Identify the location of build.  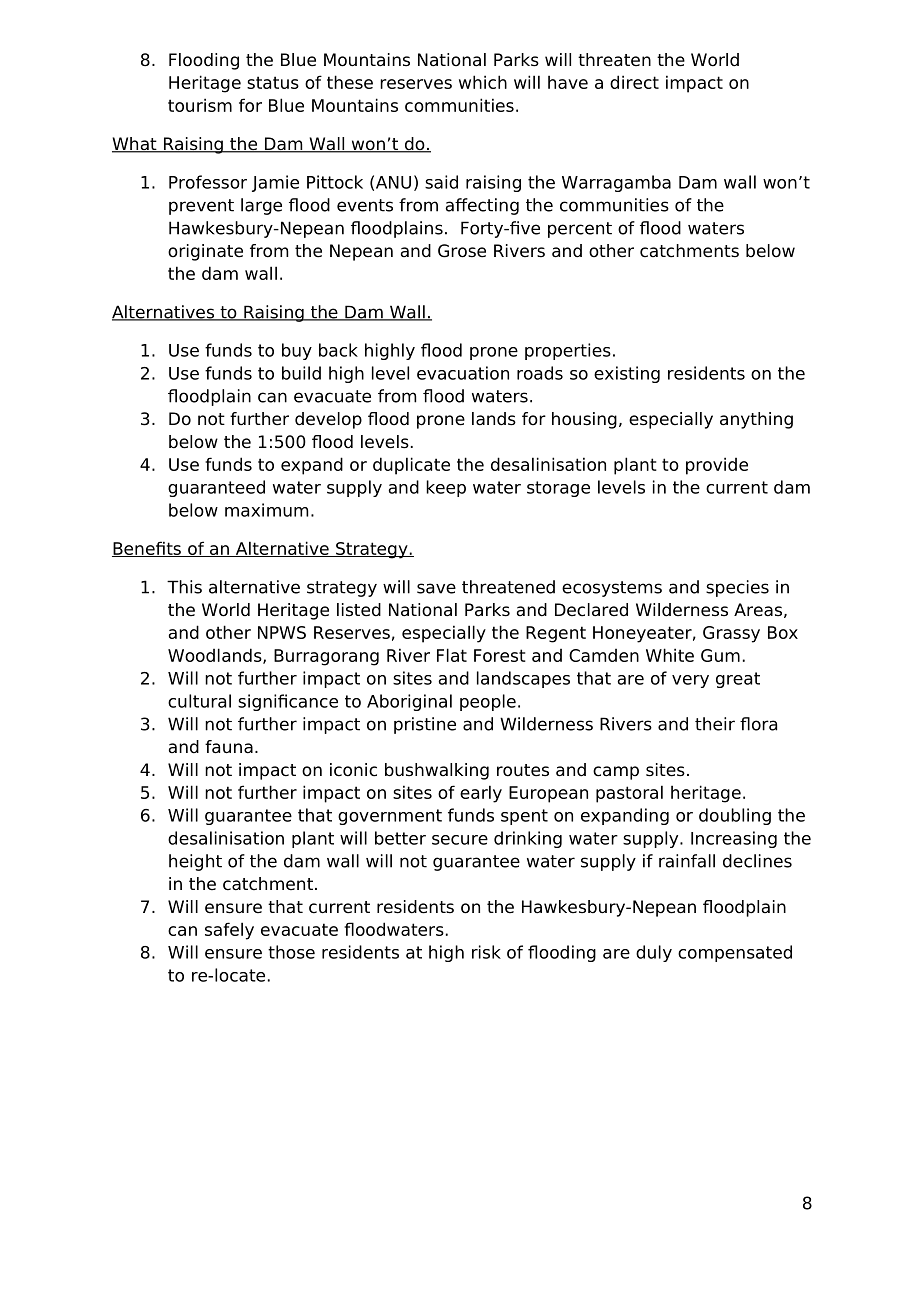
(301, 373).
